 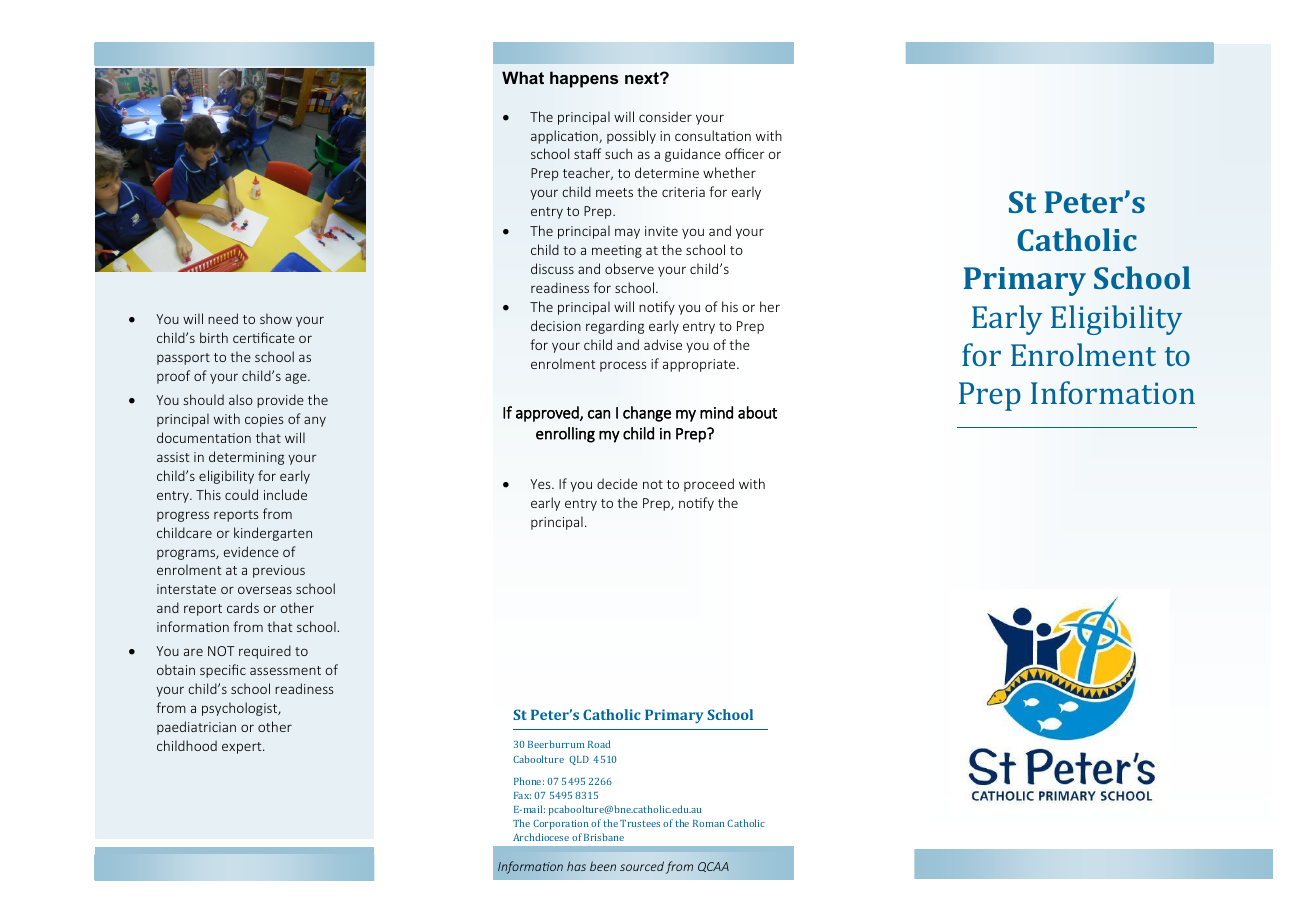 What do you see at coordinates (552, 268) in the screenshot?
I see `discuss` at bounding box center [552, 268].
